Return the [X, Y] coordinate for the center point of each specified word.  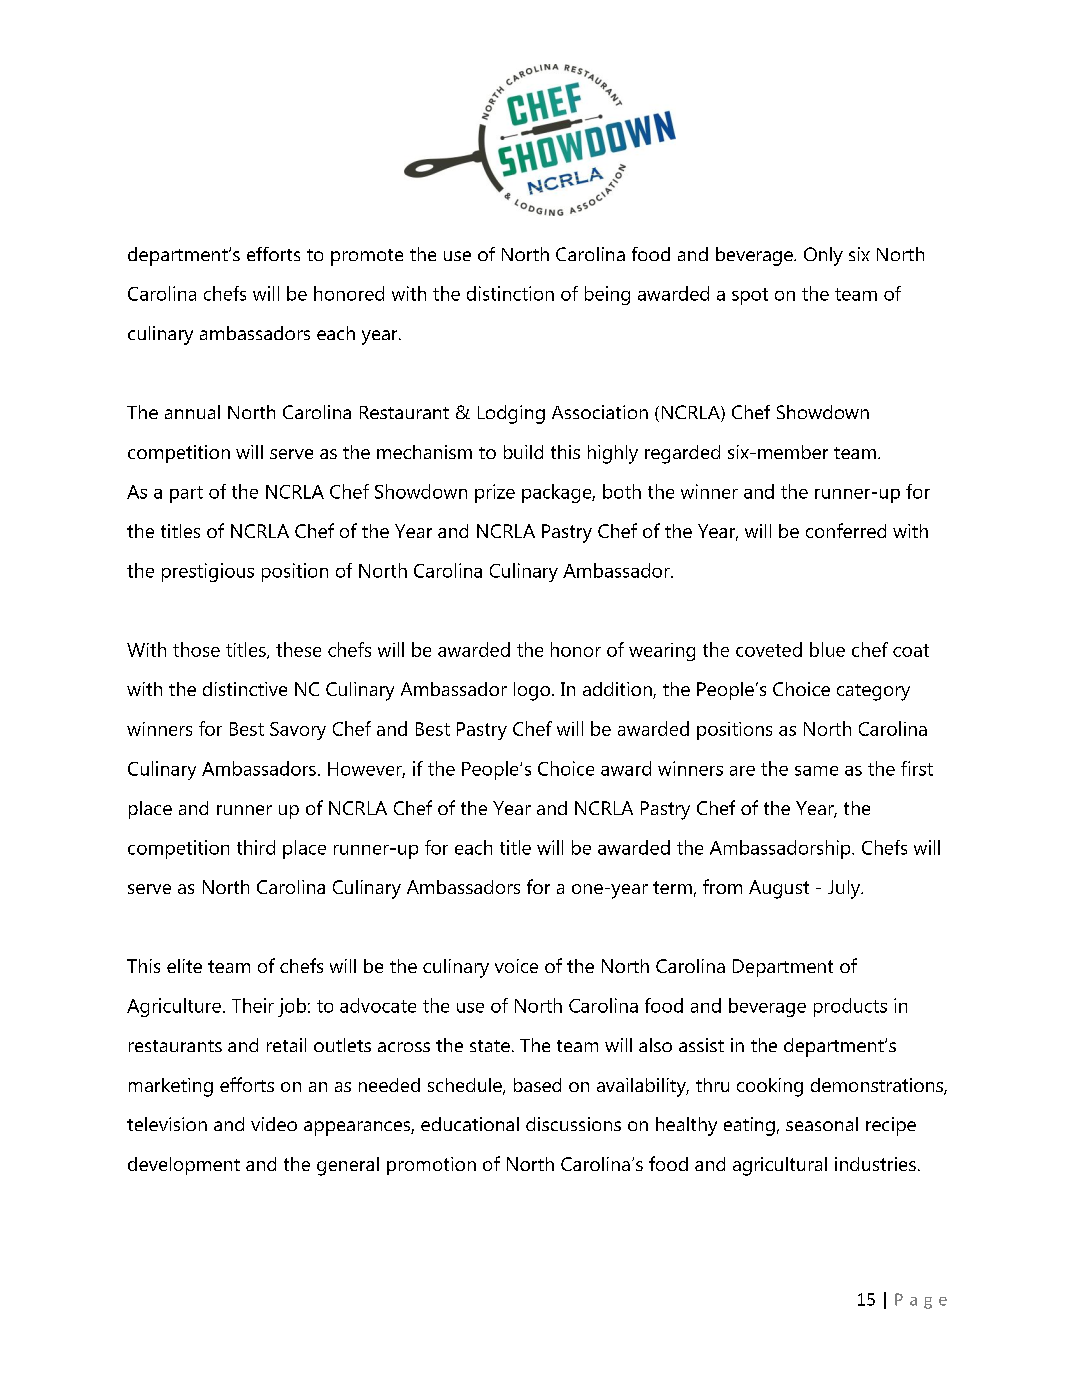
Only [823, 256]
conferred [846, 530]
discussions [573, 1124]
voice [516, 966]
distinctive [245, 689]
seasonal [822, 1124]
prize [495, 493]
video [274, 1124]
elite [184, 966]
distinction [510, 293]
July [845, 889]
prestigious [208, 572]
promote [367, 257]
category [873, 692]
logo [533, 691]
